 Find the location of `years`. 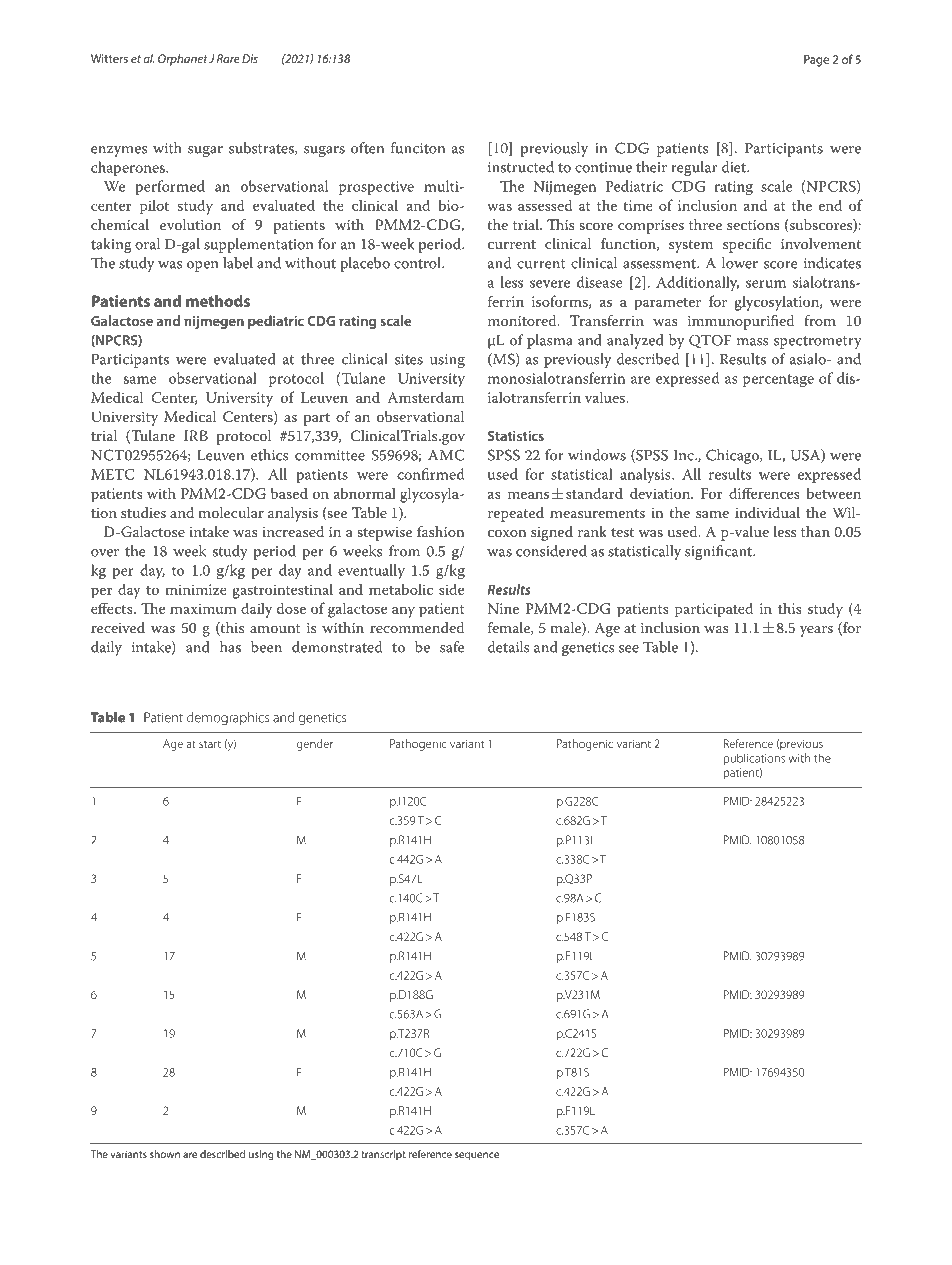

years is located at coordinates (816, 631).
